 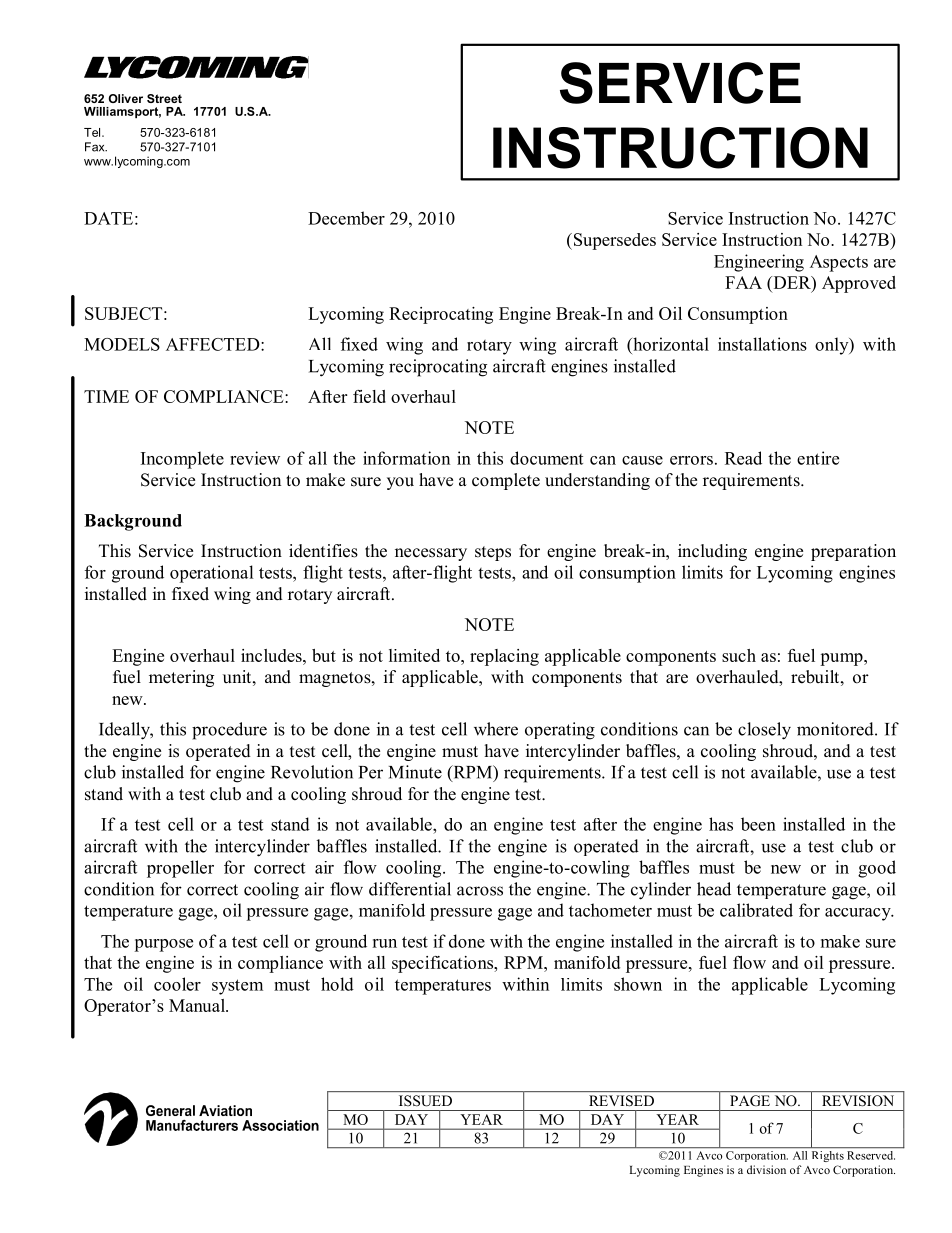 I want to click on such, so click(x=739, y=655).
